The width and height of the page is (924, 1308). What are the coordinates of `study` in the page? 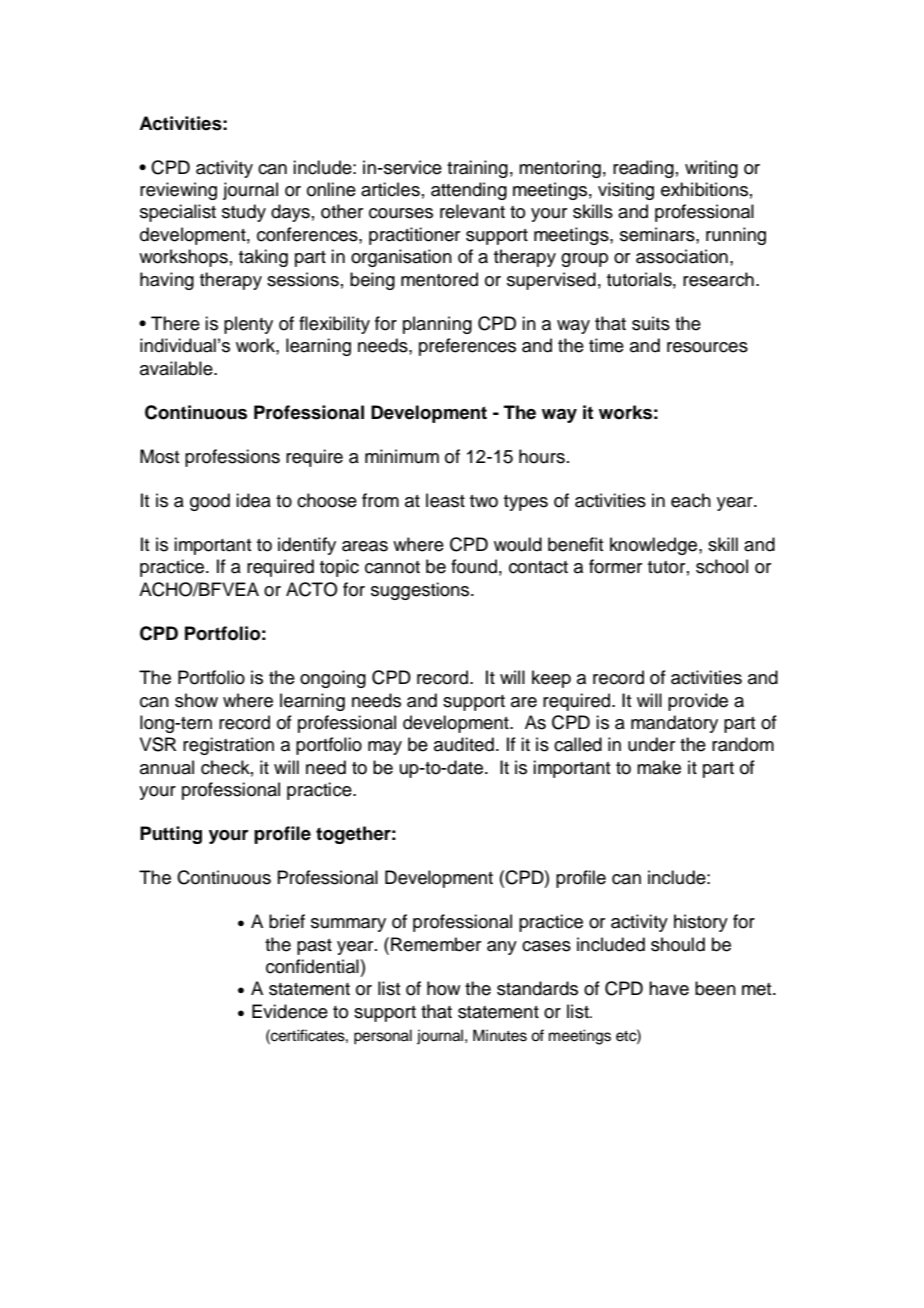 It's located at (244, 213).
